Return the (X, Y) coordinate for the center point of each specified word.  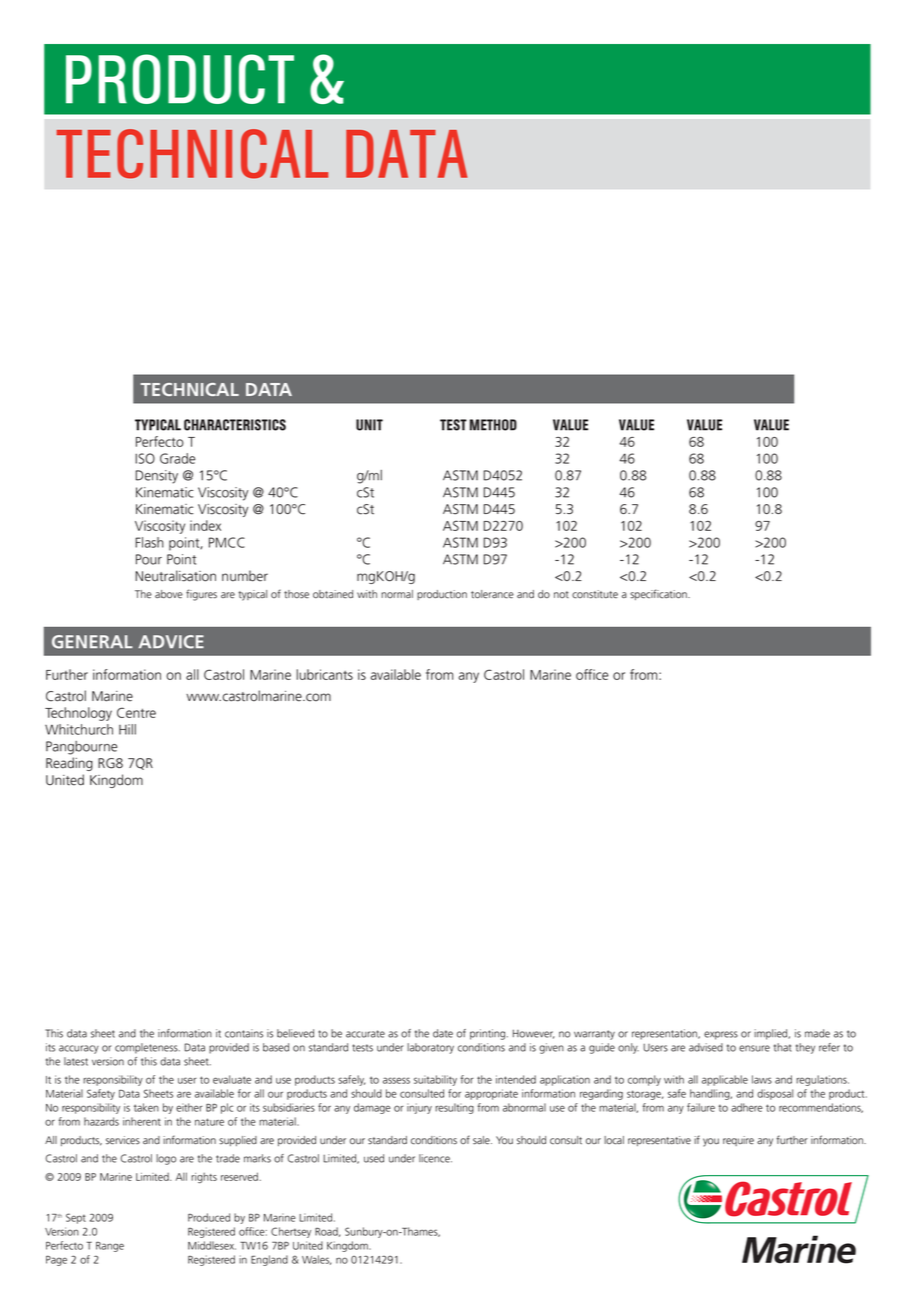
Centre (136, 712)
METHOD (493, 425)
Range (110, 1247)
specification (659, 594)
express (721, 1035)
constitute (595, 594)
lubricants (324, 674)
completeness (147, 1048)
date (443, 1033)
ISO (145, 458)
